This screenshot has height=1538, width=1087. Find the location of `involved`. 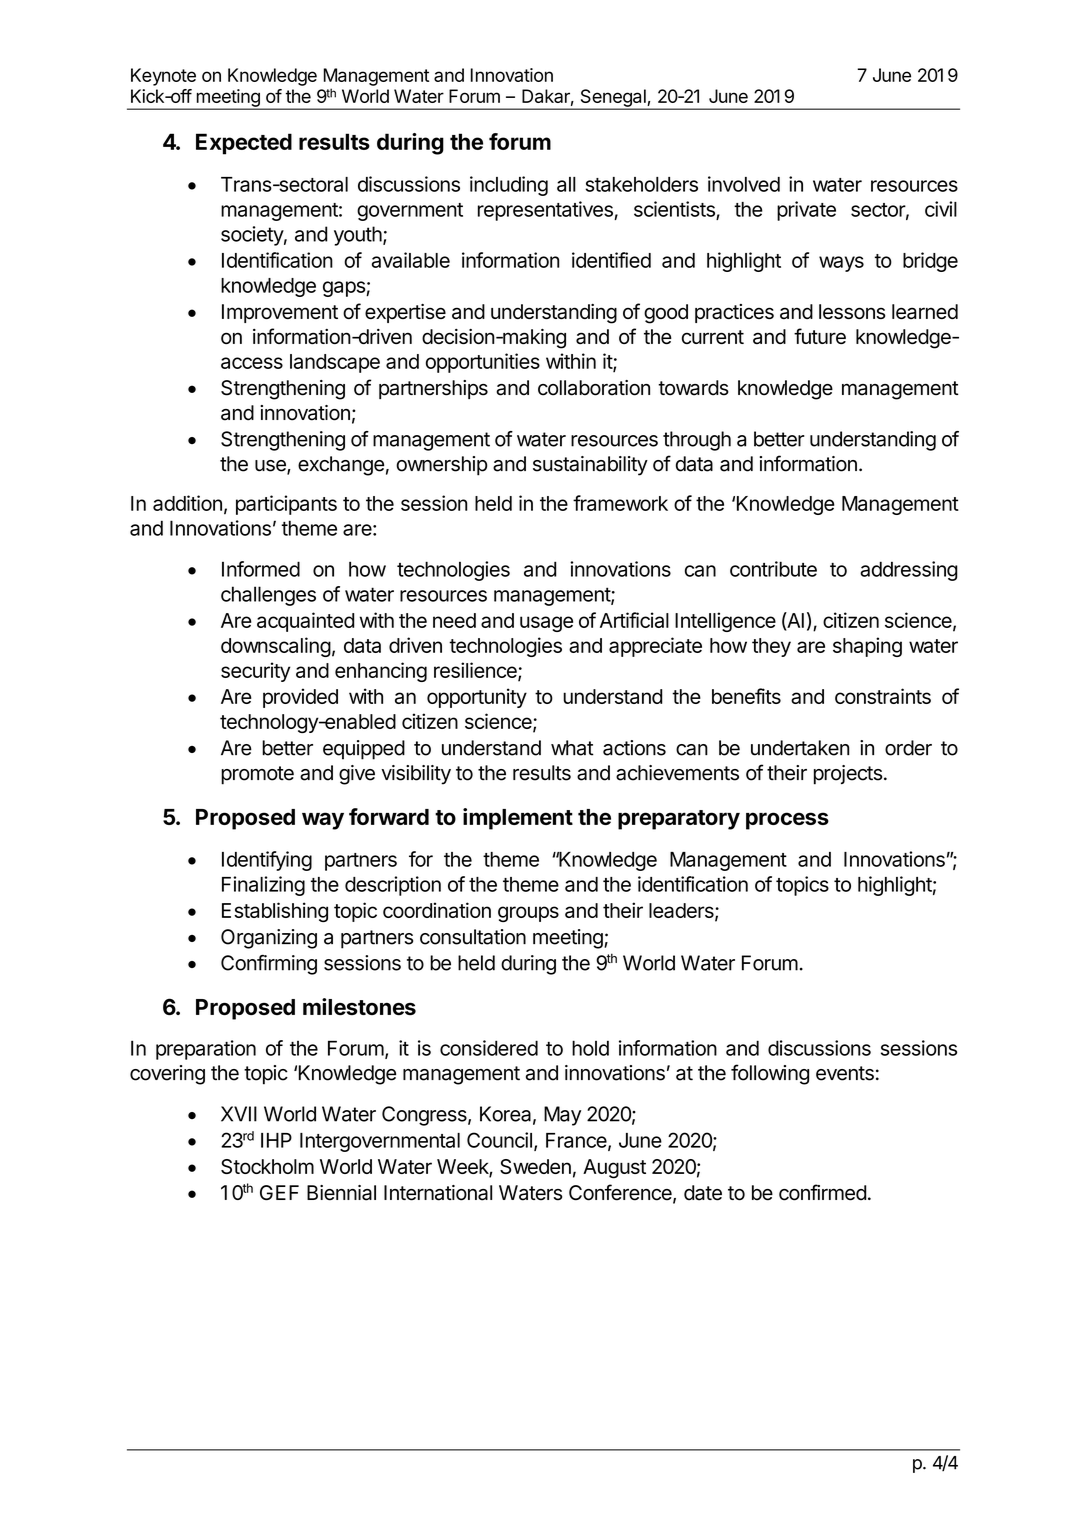

involved is located at coordinates (744, 184).
